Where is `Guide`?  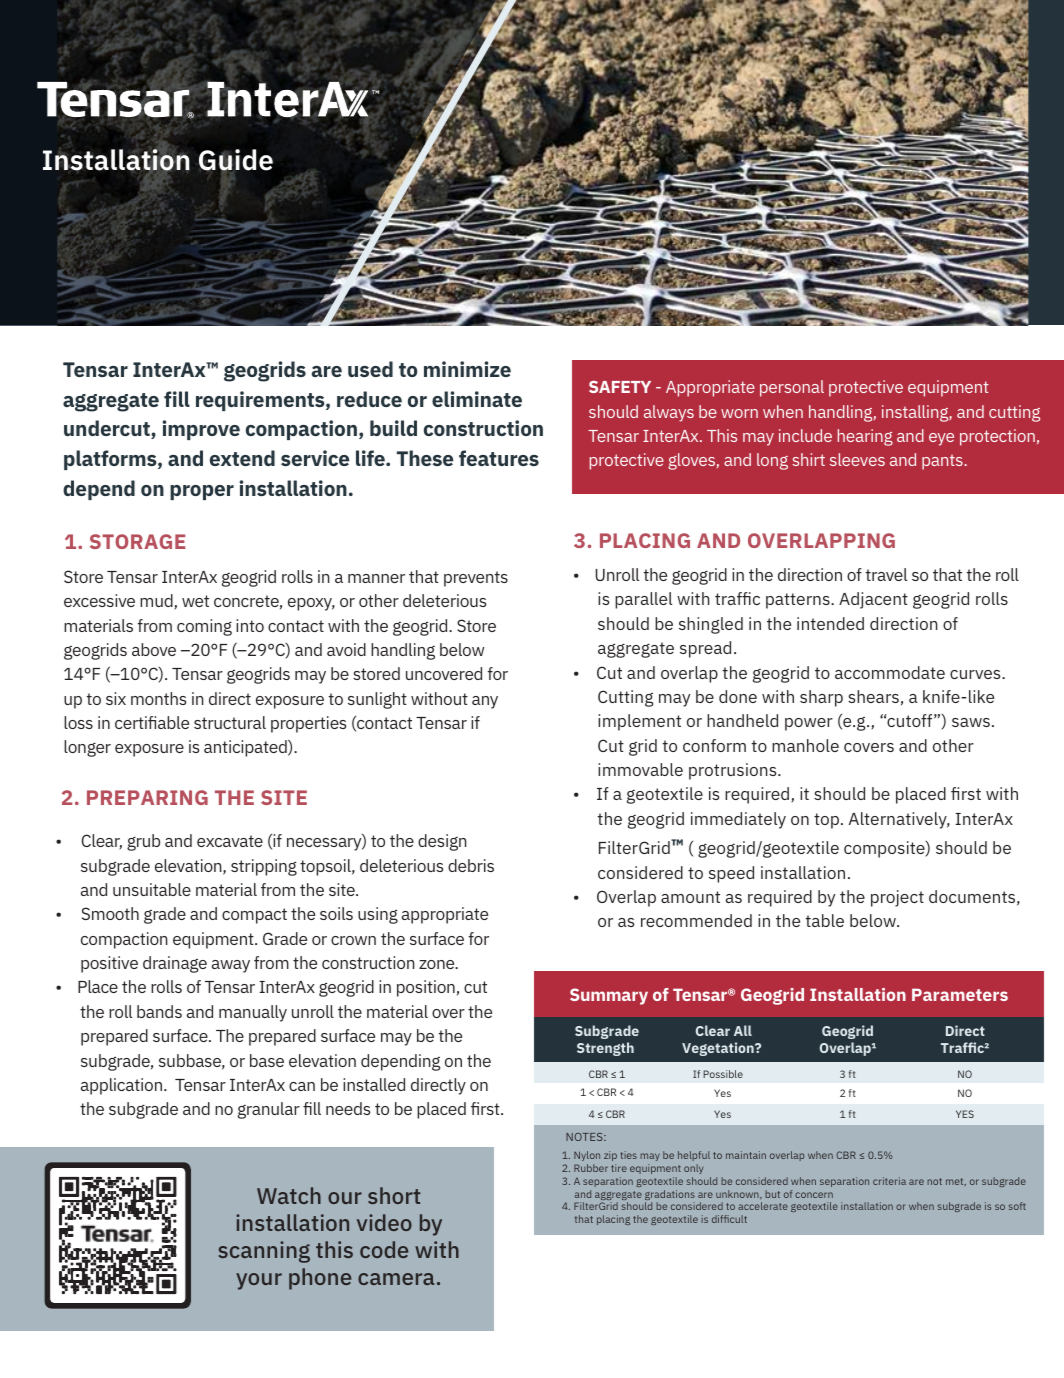
Guide is located at coordinates (236, 161).
